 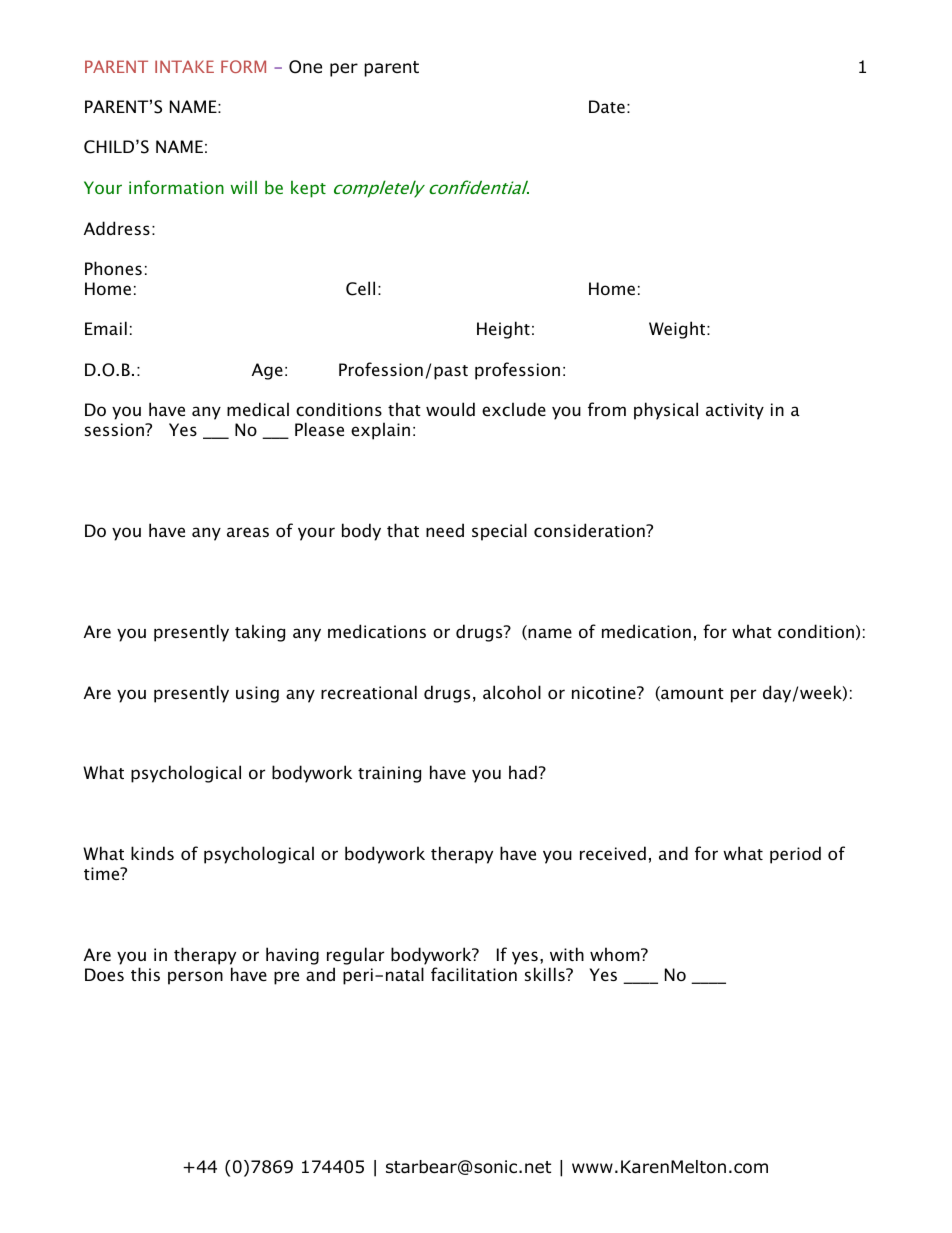 What do you see at coordinates (590, 530) in the screenshot?
I see `consideration` at bounding box center [590, 530].
